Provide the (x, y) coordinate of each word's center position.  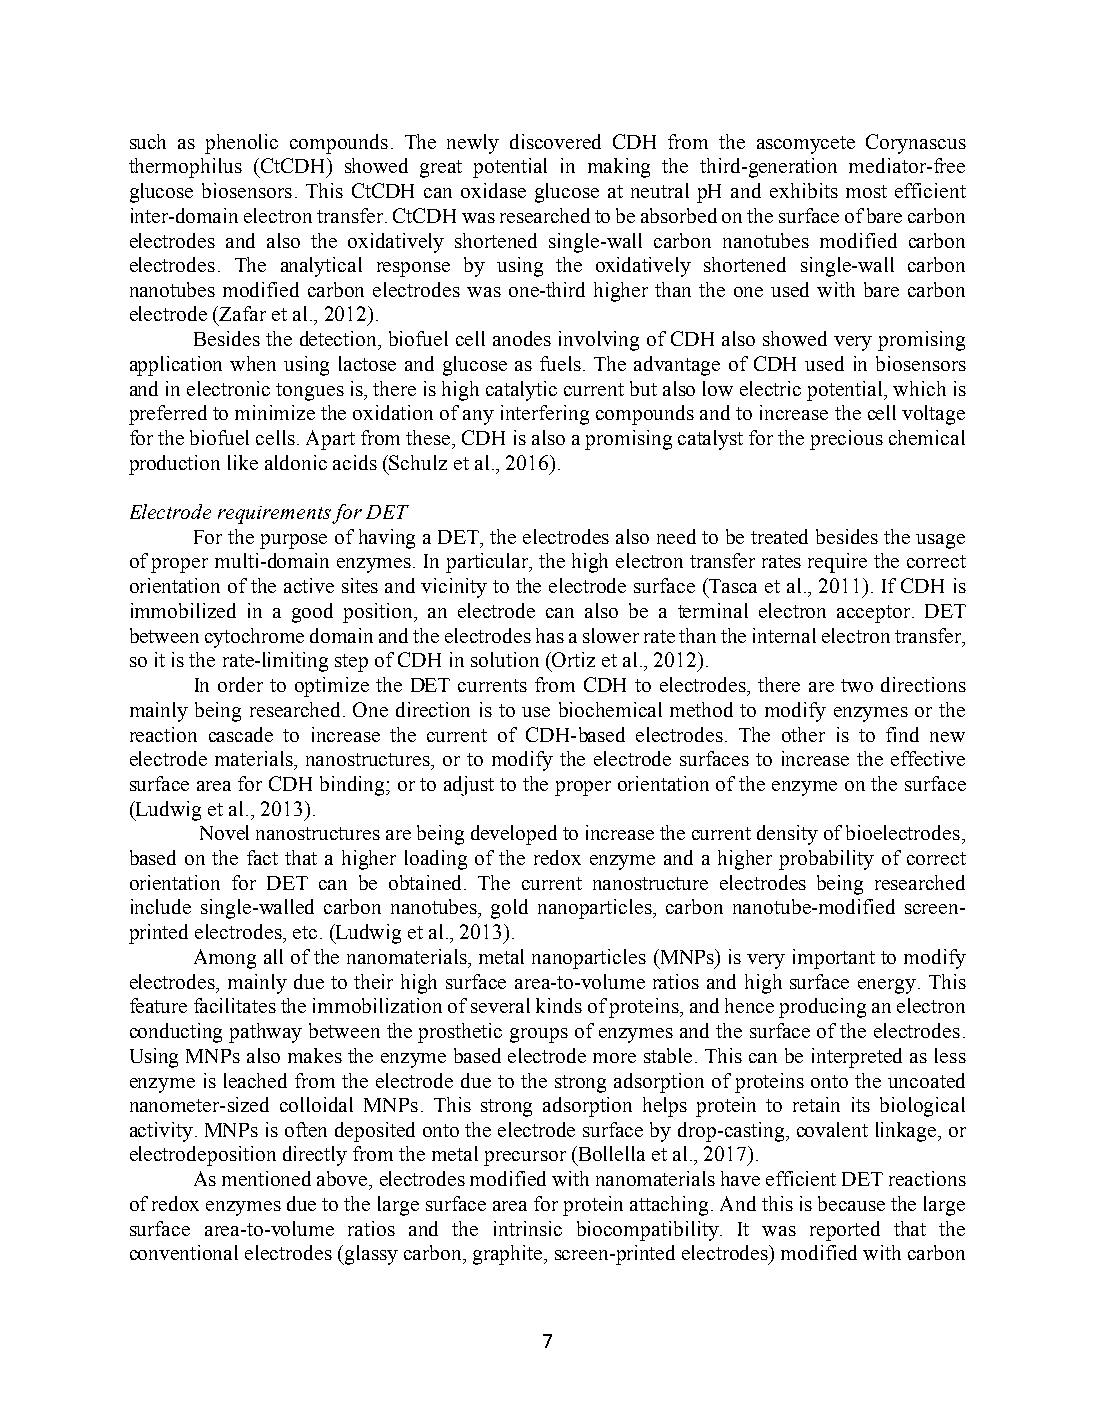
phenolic (241, 144)
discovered (555, 141)
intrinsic (528, 1228)
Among (225, 959)
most (866, 191)
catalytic (521, 391)
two (857, 685)
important (834, 959)
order (240, 684)
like (243, 462)
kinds (559, 1005)
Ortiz (572, 659)
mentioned (266, 1178)
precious (846, 440)
